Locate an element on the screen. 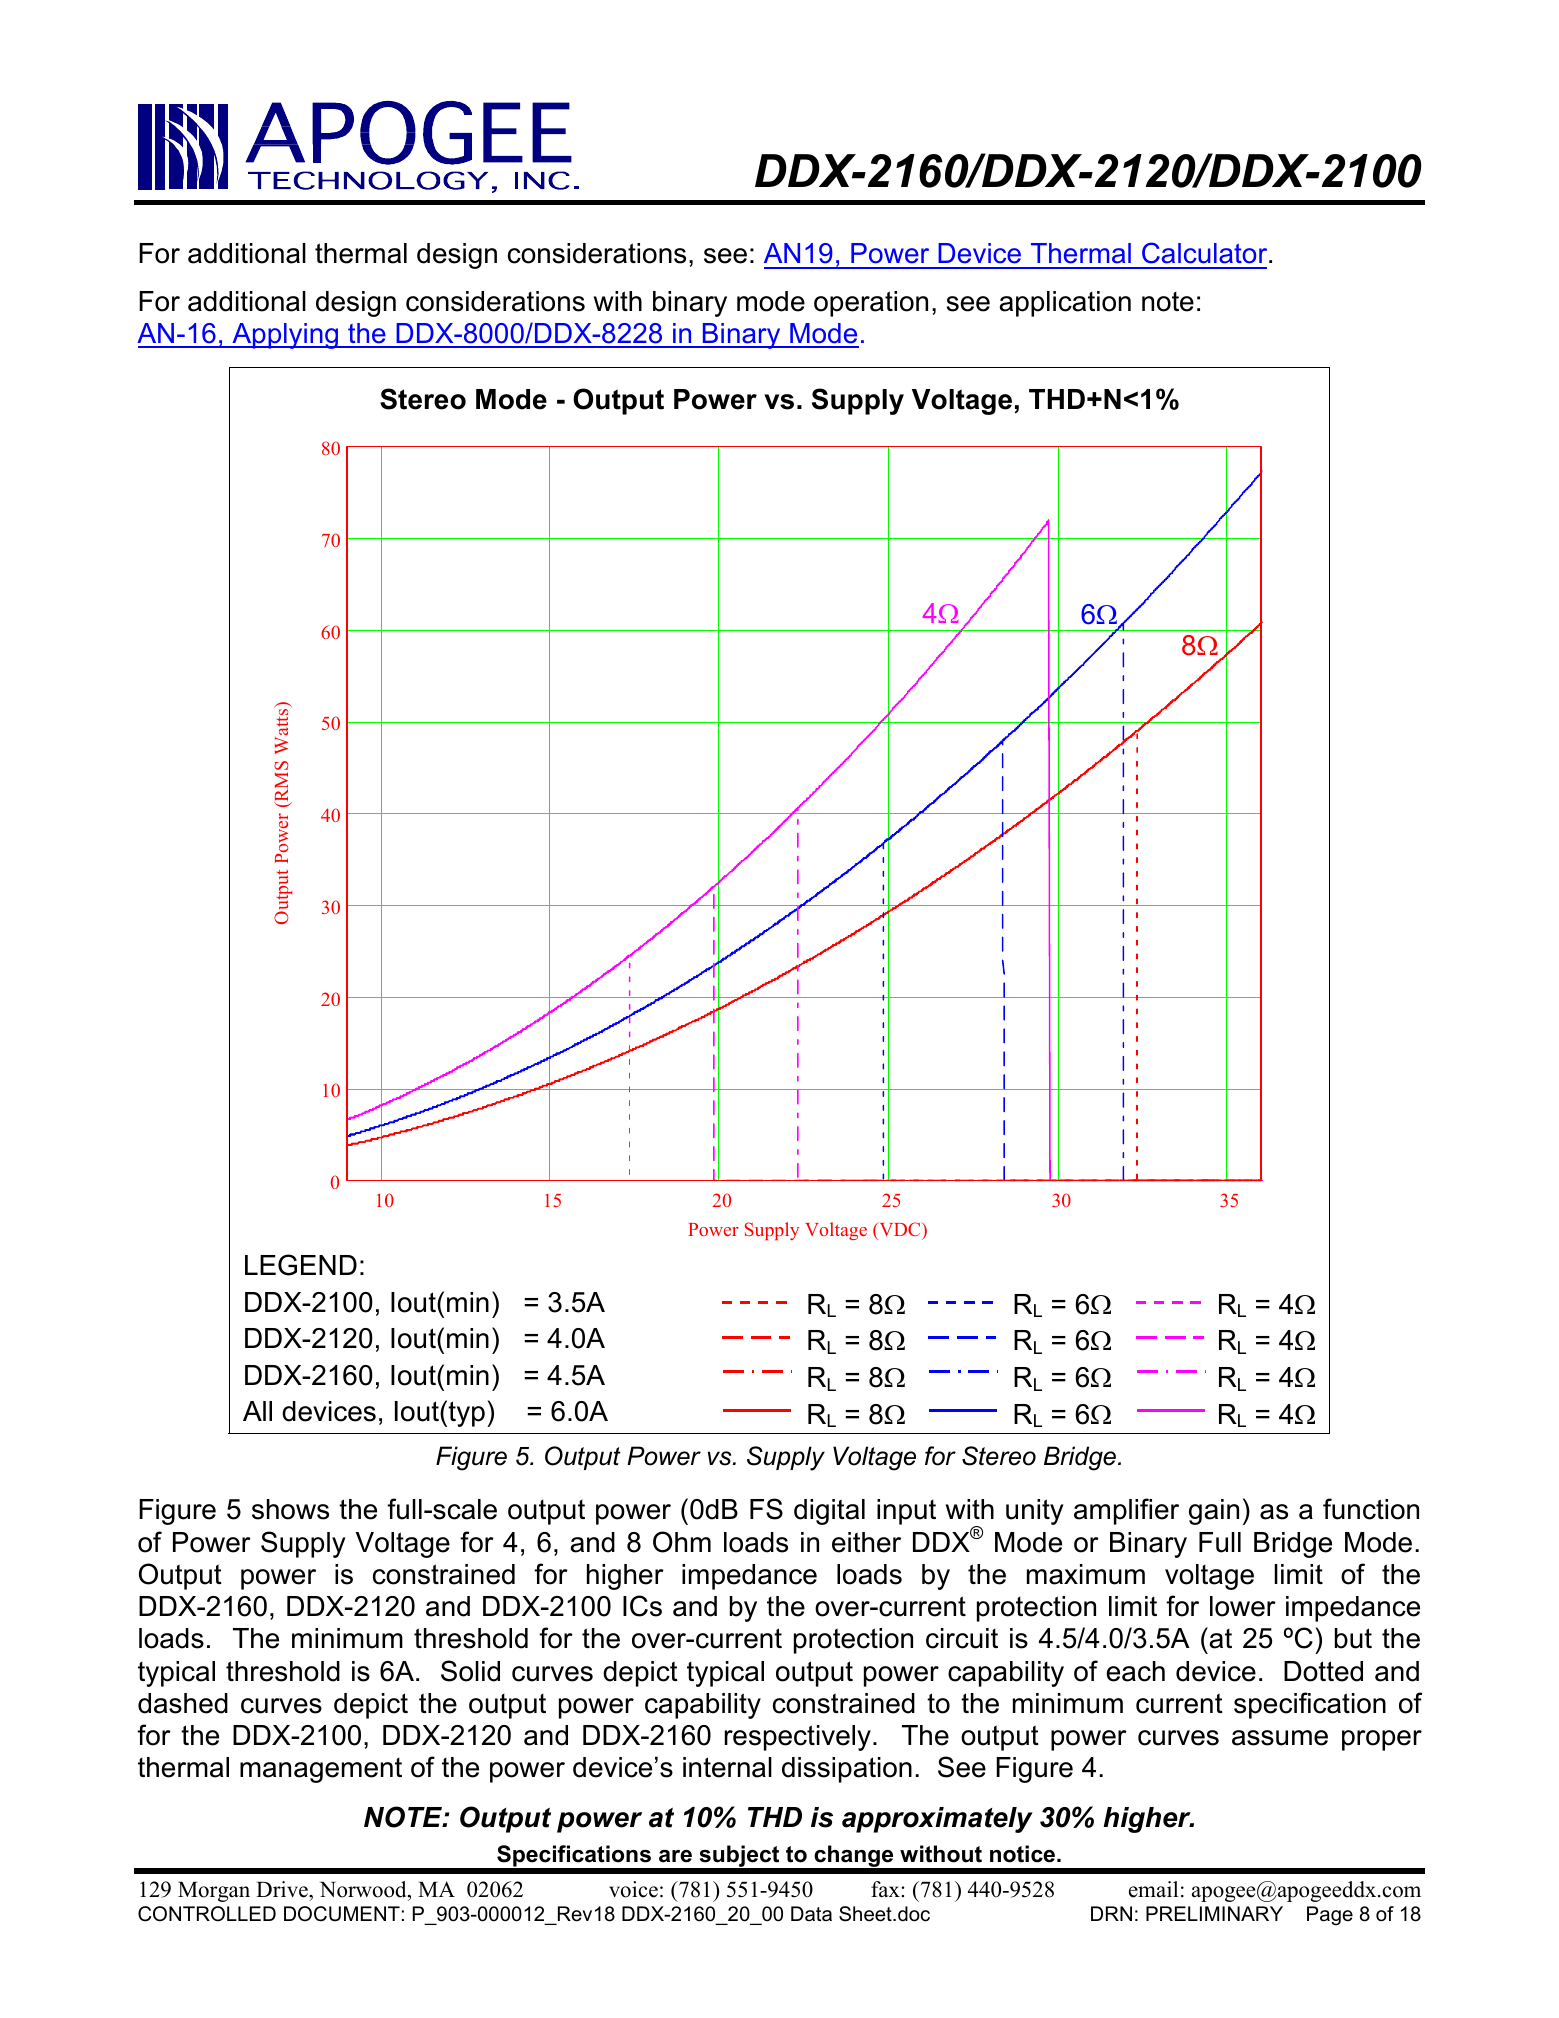 The width and height of the screenshot is (1559, 2018). operation is located at coordinates (871, 304).
